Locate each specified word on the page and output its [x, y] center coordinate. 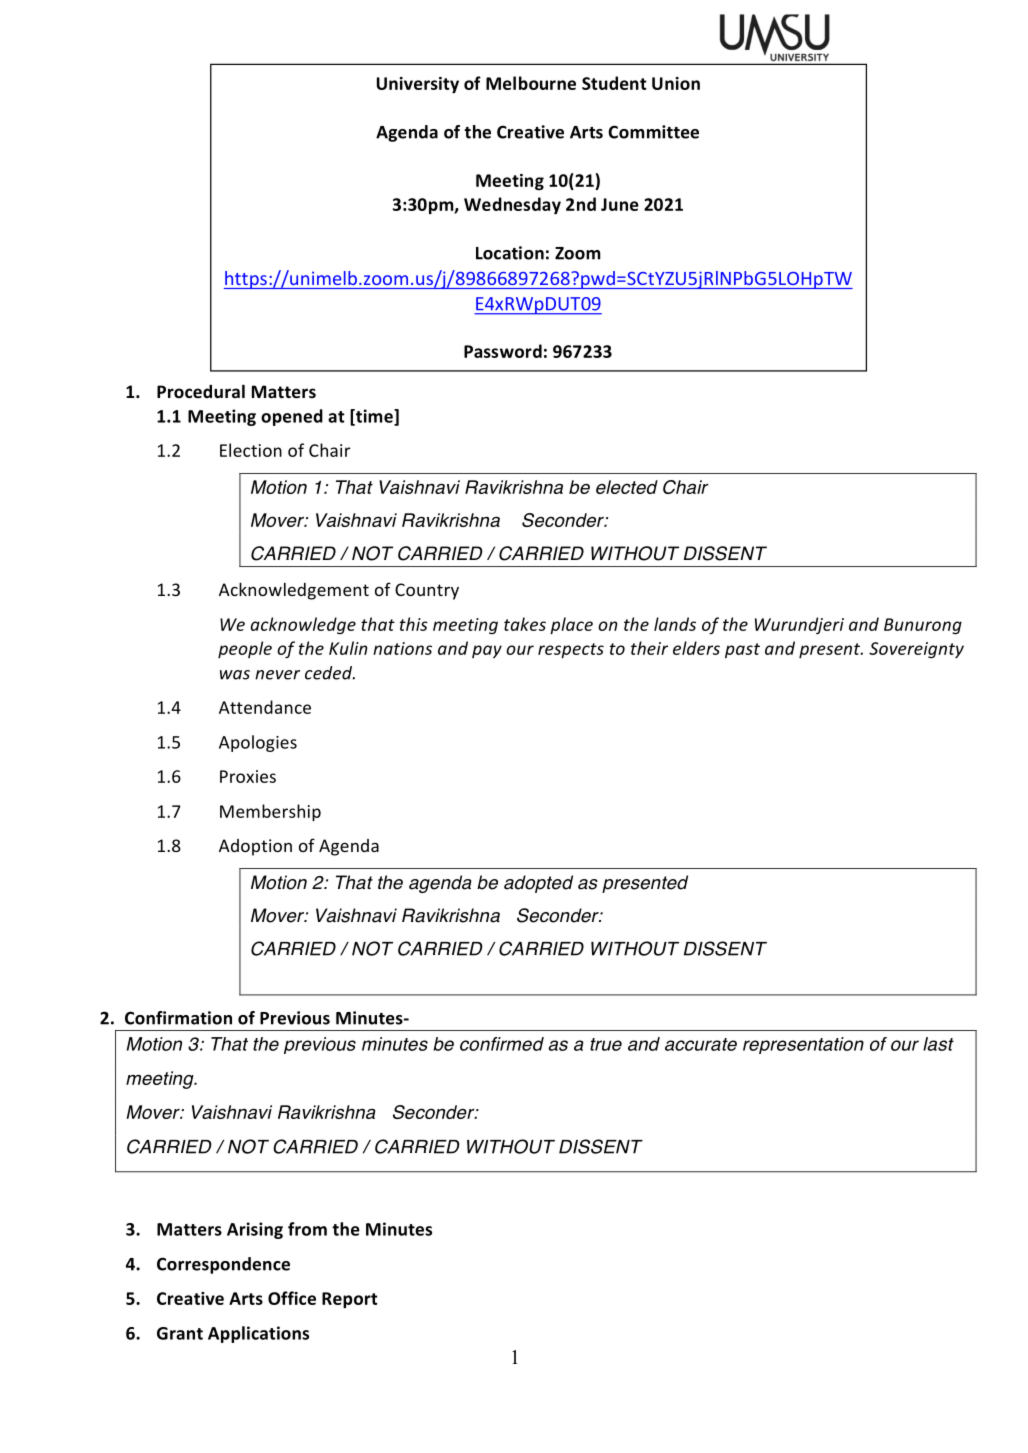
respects [571, 650]
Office [292, 1298]
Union [676, 83]
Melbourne [531, 83]
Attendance [265, 707]
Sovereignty [916, 650]
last [938, 1044]
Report [350, 1300]
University [418, 85]
